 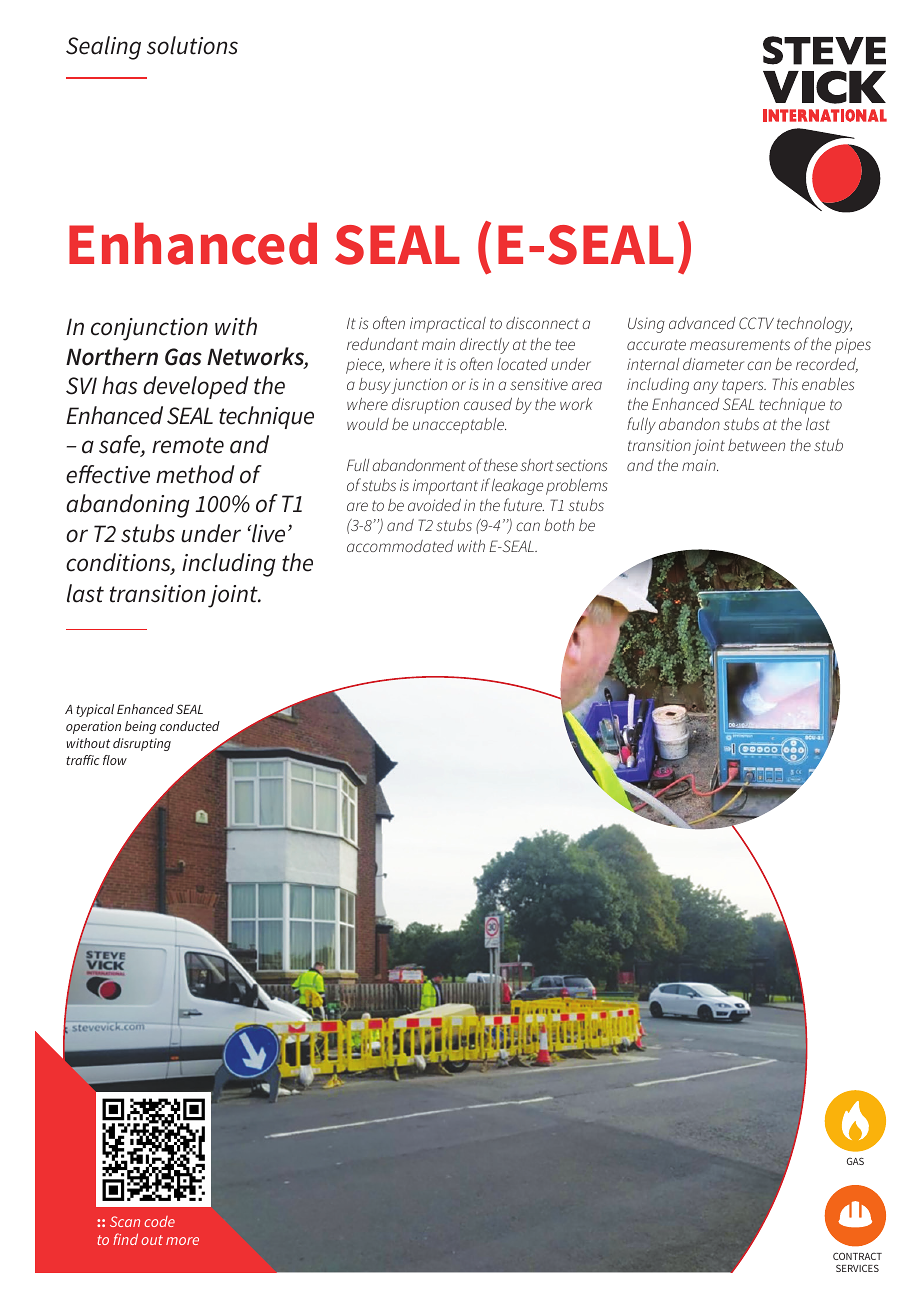 What do you see at coordinates (559, 525) in the image?
I see `both` at bounding box center [559, 525].
